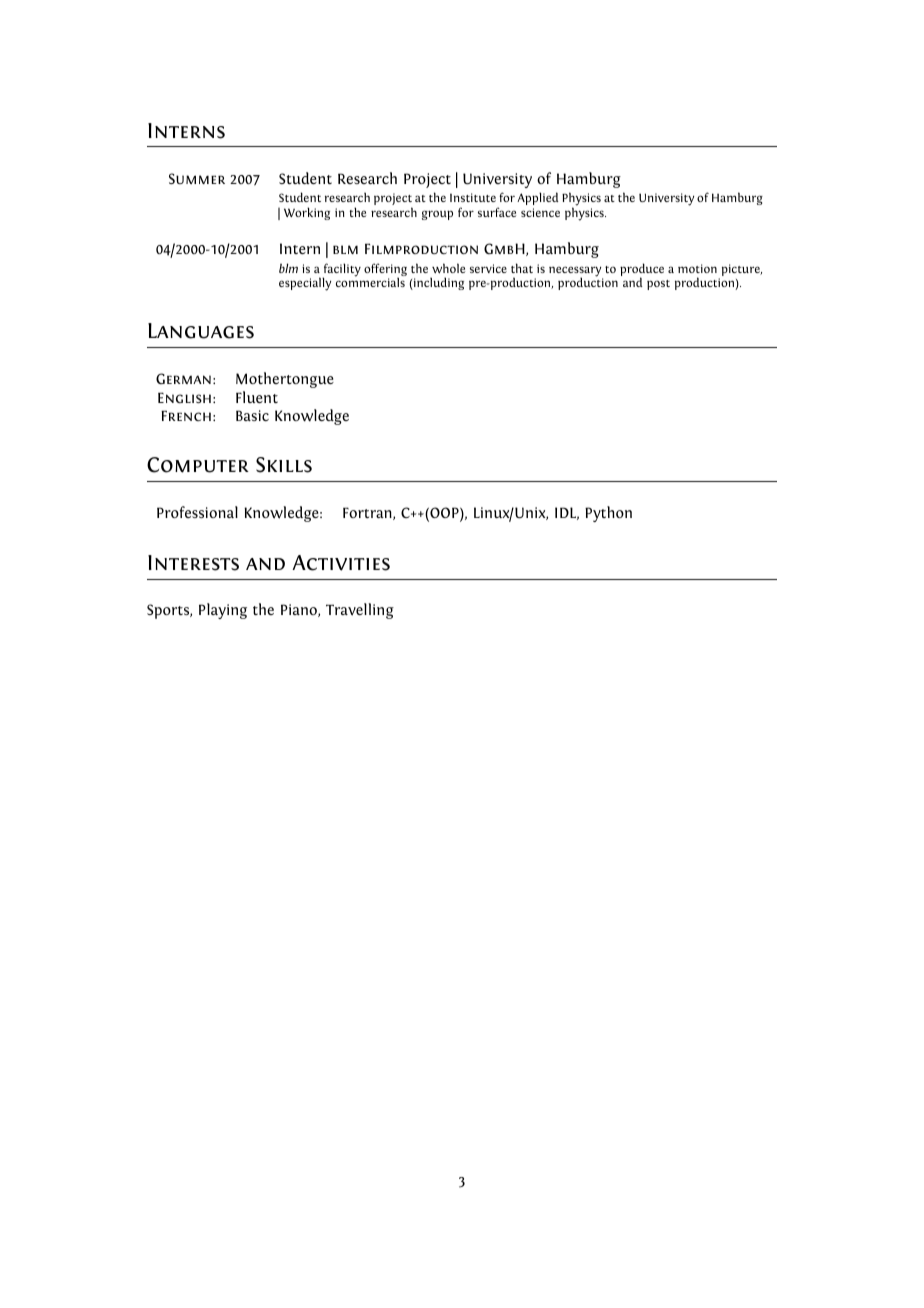 This page has width=924, height=1308. I want to click on whole, so click(448, 268).
